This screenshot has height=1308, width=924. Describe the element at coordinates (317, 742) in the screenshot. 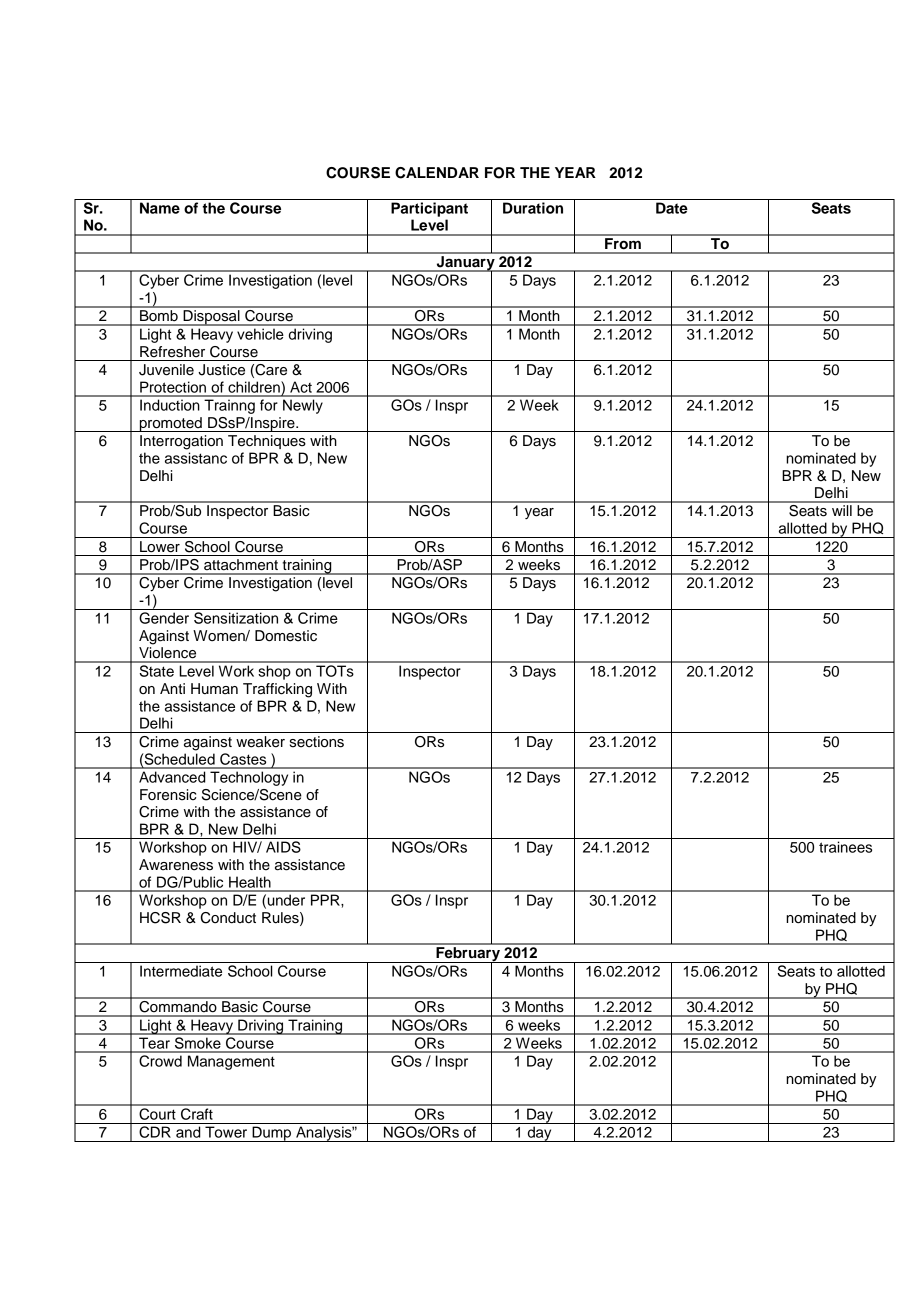

I see `sections` at that location.
